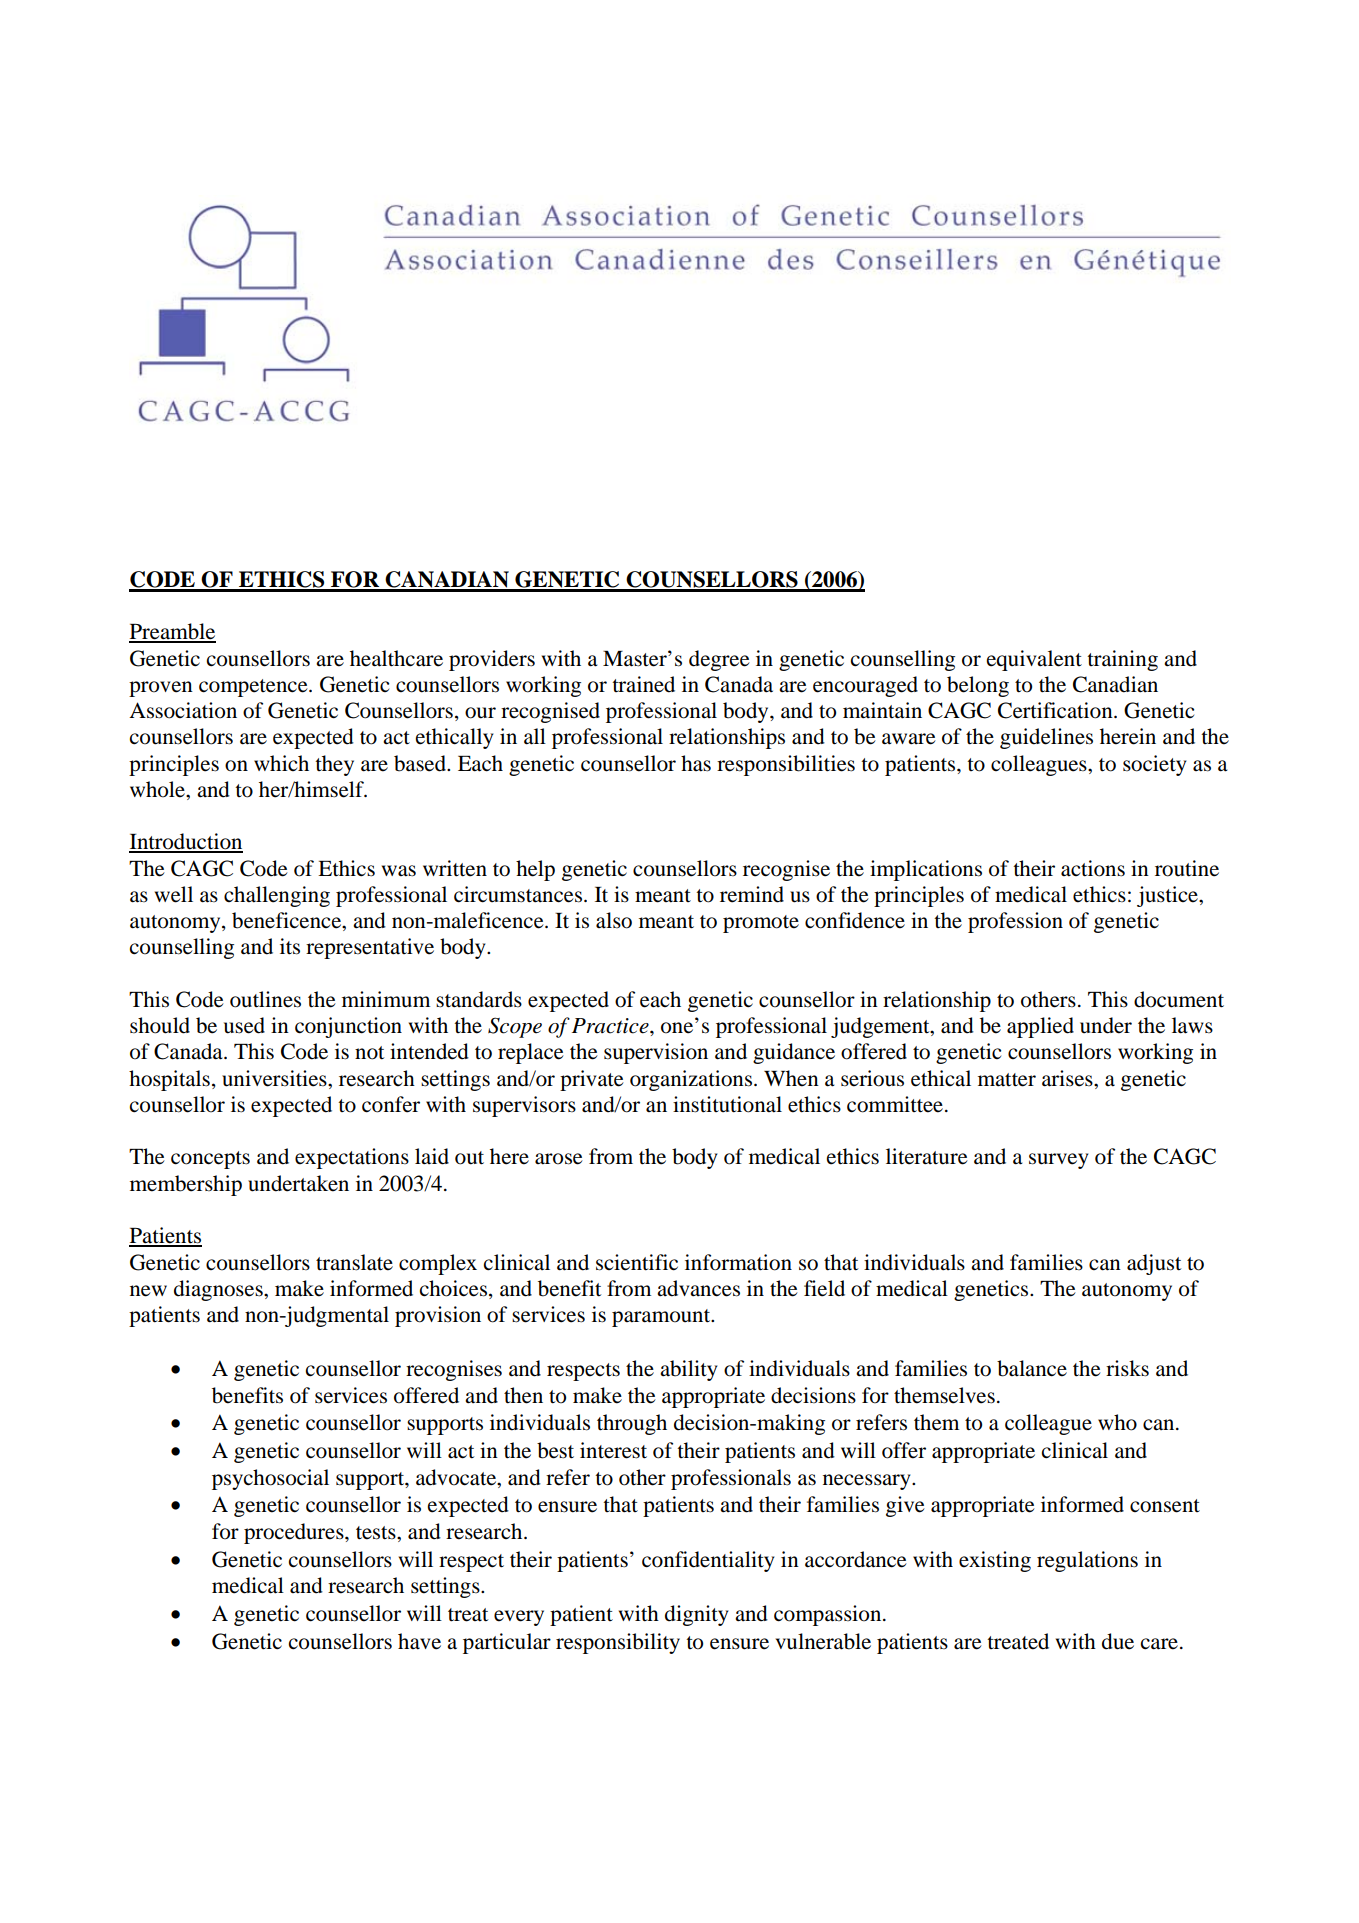 Image resolution: width=1359 pixels, height=1923 pixels. Describe the element at coordinates (1118, 1641) in the document. I see `due` at that location.
